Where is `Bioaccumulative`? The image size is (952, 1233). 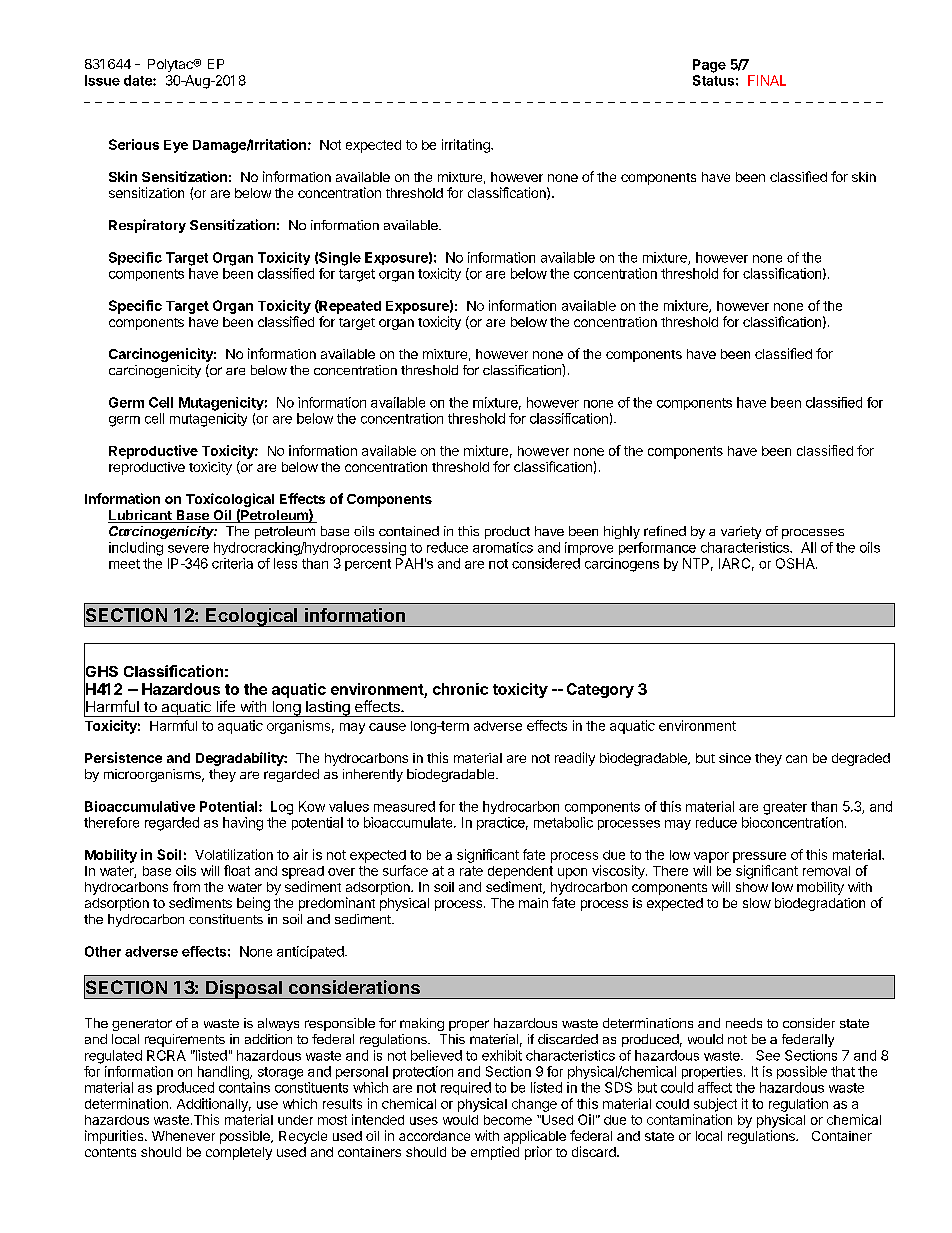 Bioaccumulative is located at coordinates (140, 806).
